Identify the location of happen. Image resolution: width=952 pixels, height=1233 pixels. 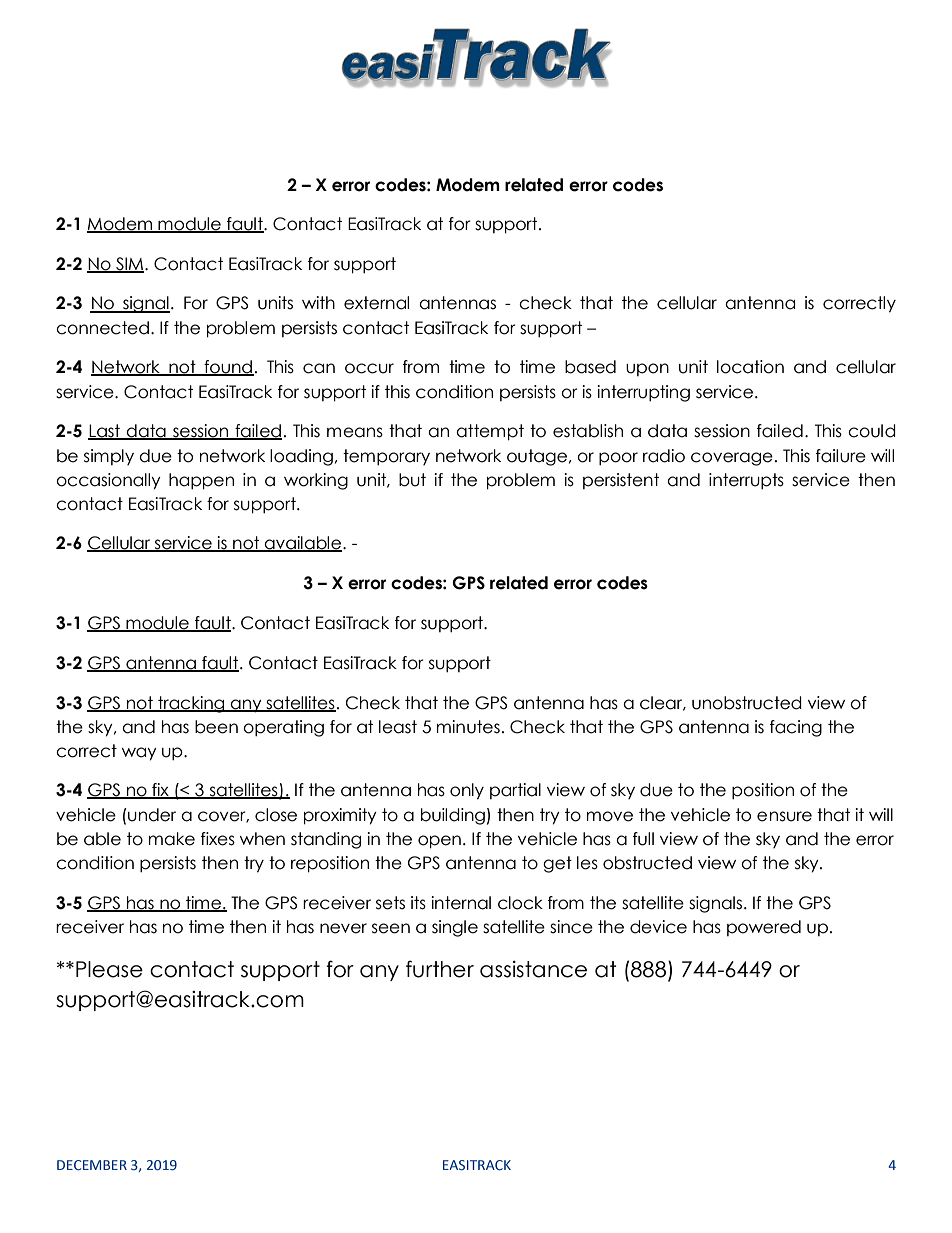
(201, 481).
